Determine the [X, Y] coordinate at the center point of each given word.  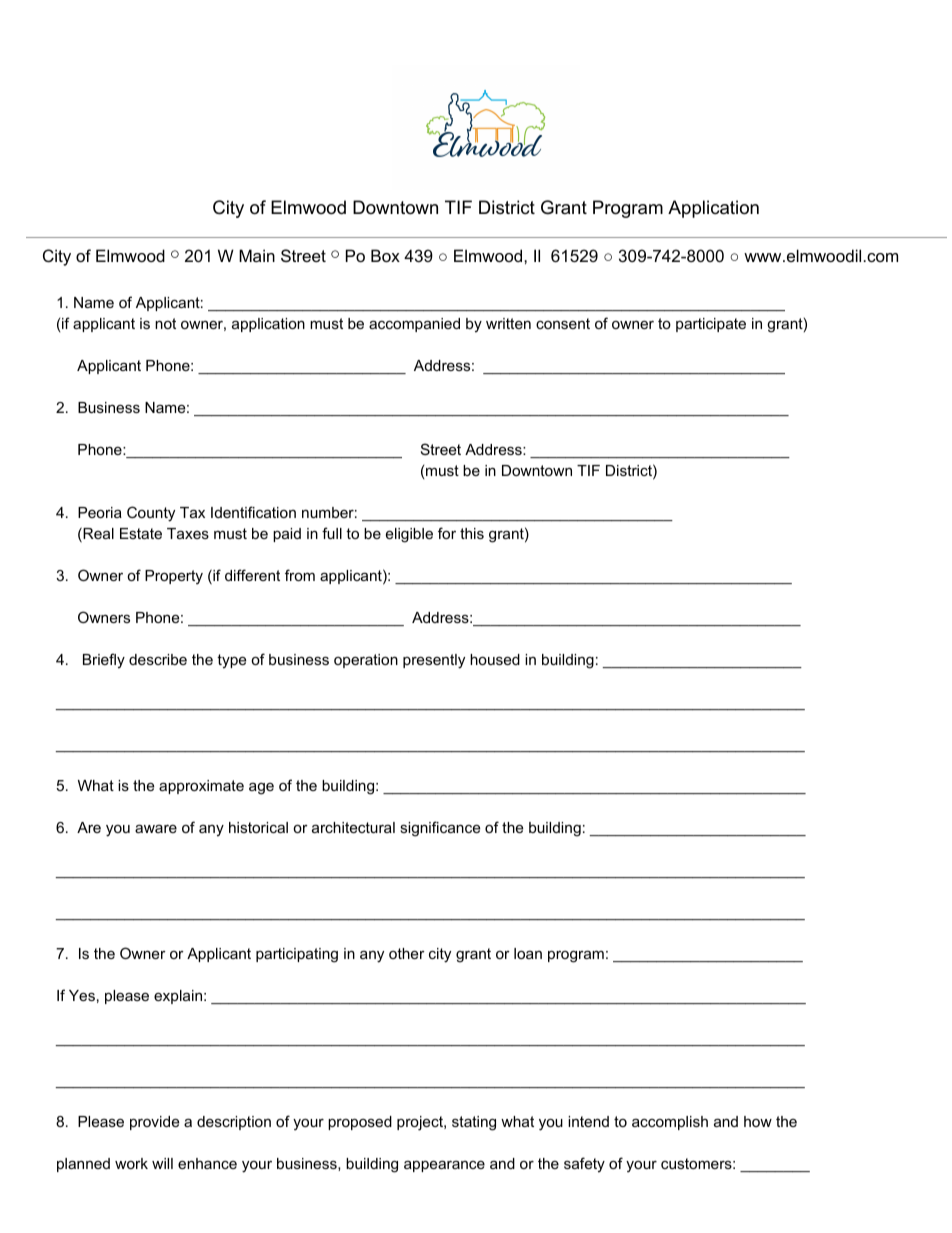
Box [385, 255]
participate [711, 325]
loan [528, 953]
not [165, 323]
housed [495, 659]
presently [434, 661]
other [407, 953]
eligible [409, 535]
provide [154, 1123]
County [151, 514]
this [472, 533]
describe [158, 659]
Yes [82, 995]
